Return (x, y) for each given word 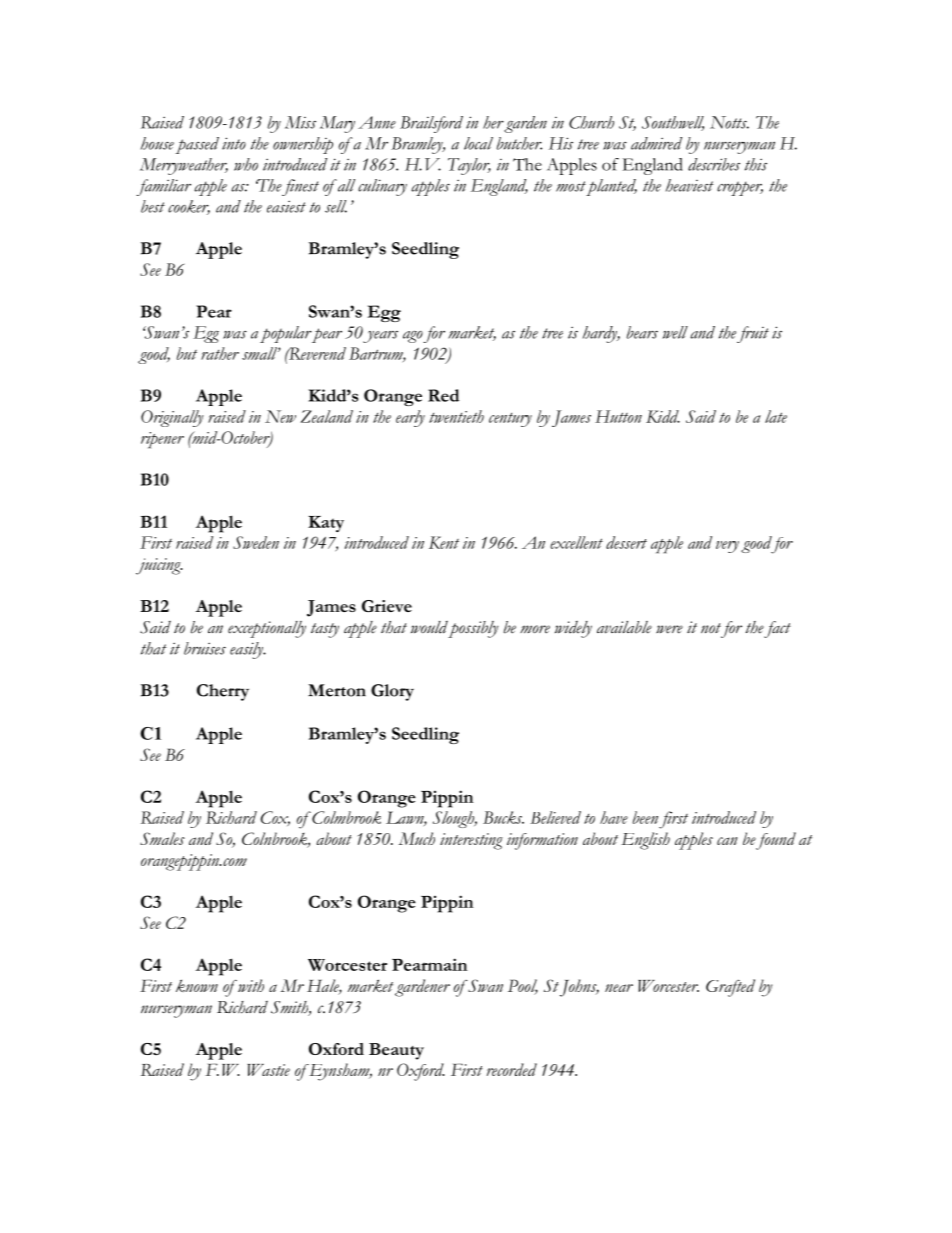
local (478, 143)
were (669, 629)
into (234, 143)
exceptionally (267, 629)
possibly (473, 629)
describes (714, 164)
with (250, 985)
